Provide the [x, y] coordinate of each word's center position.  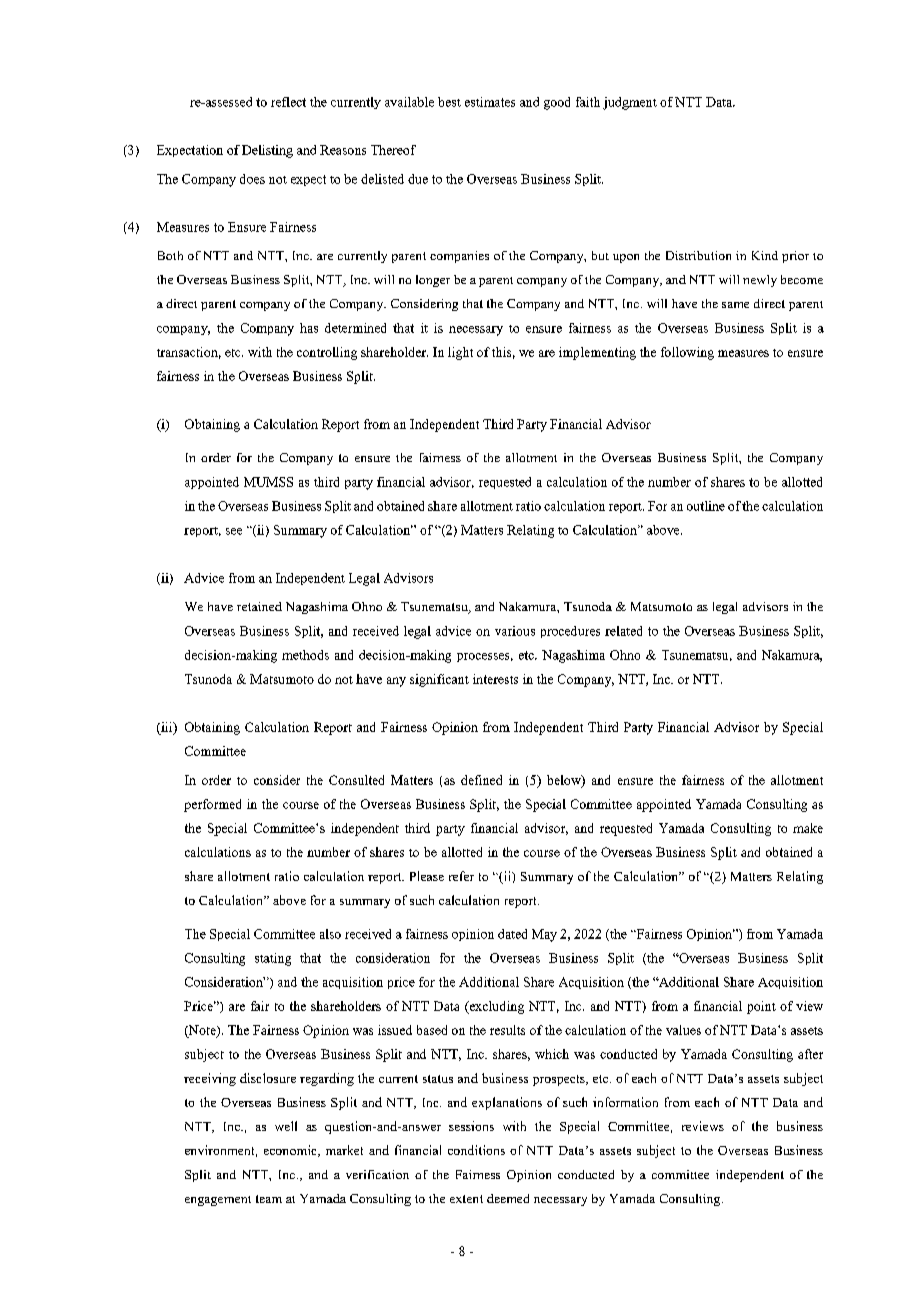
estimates [490, 102]
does [252, 179]
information [625, 1102]
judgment [630, 103]
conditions [476, 1150]
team [269, 1199]
